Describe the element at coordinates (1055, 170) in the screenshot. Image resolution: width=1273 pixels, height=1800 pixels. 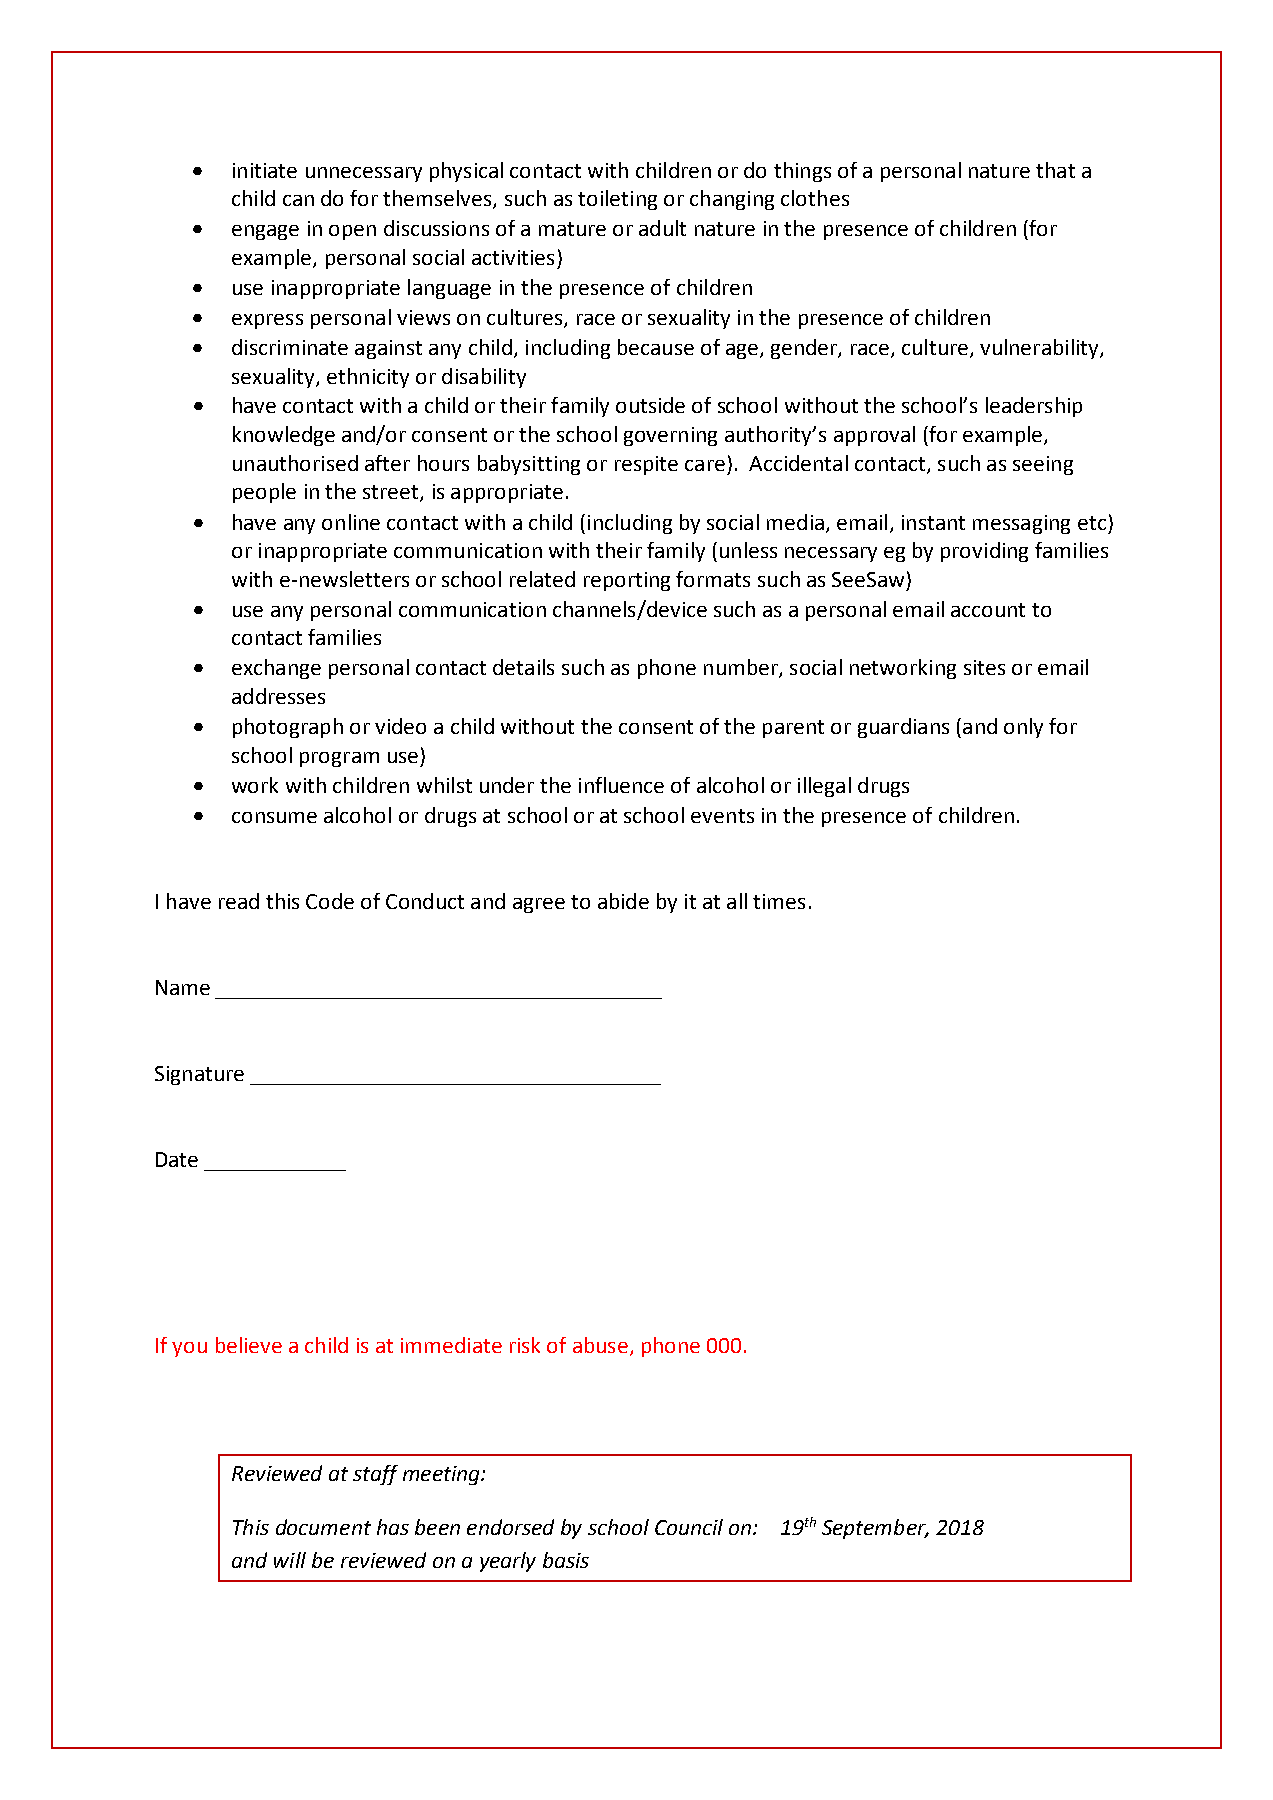
I see `that` at that location.
